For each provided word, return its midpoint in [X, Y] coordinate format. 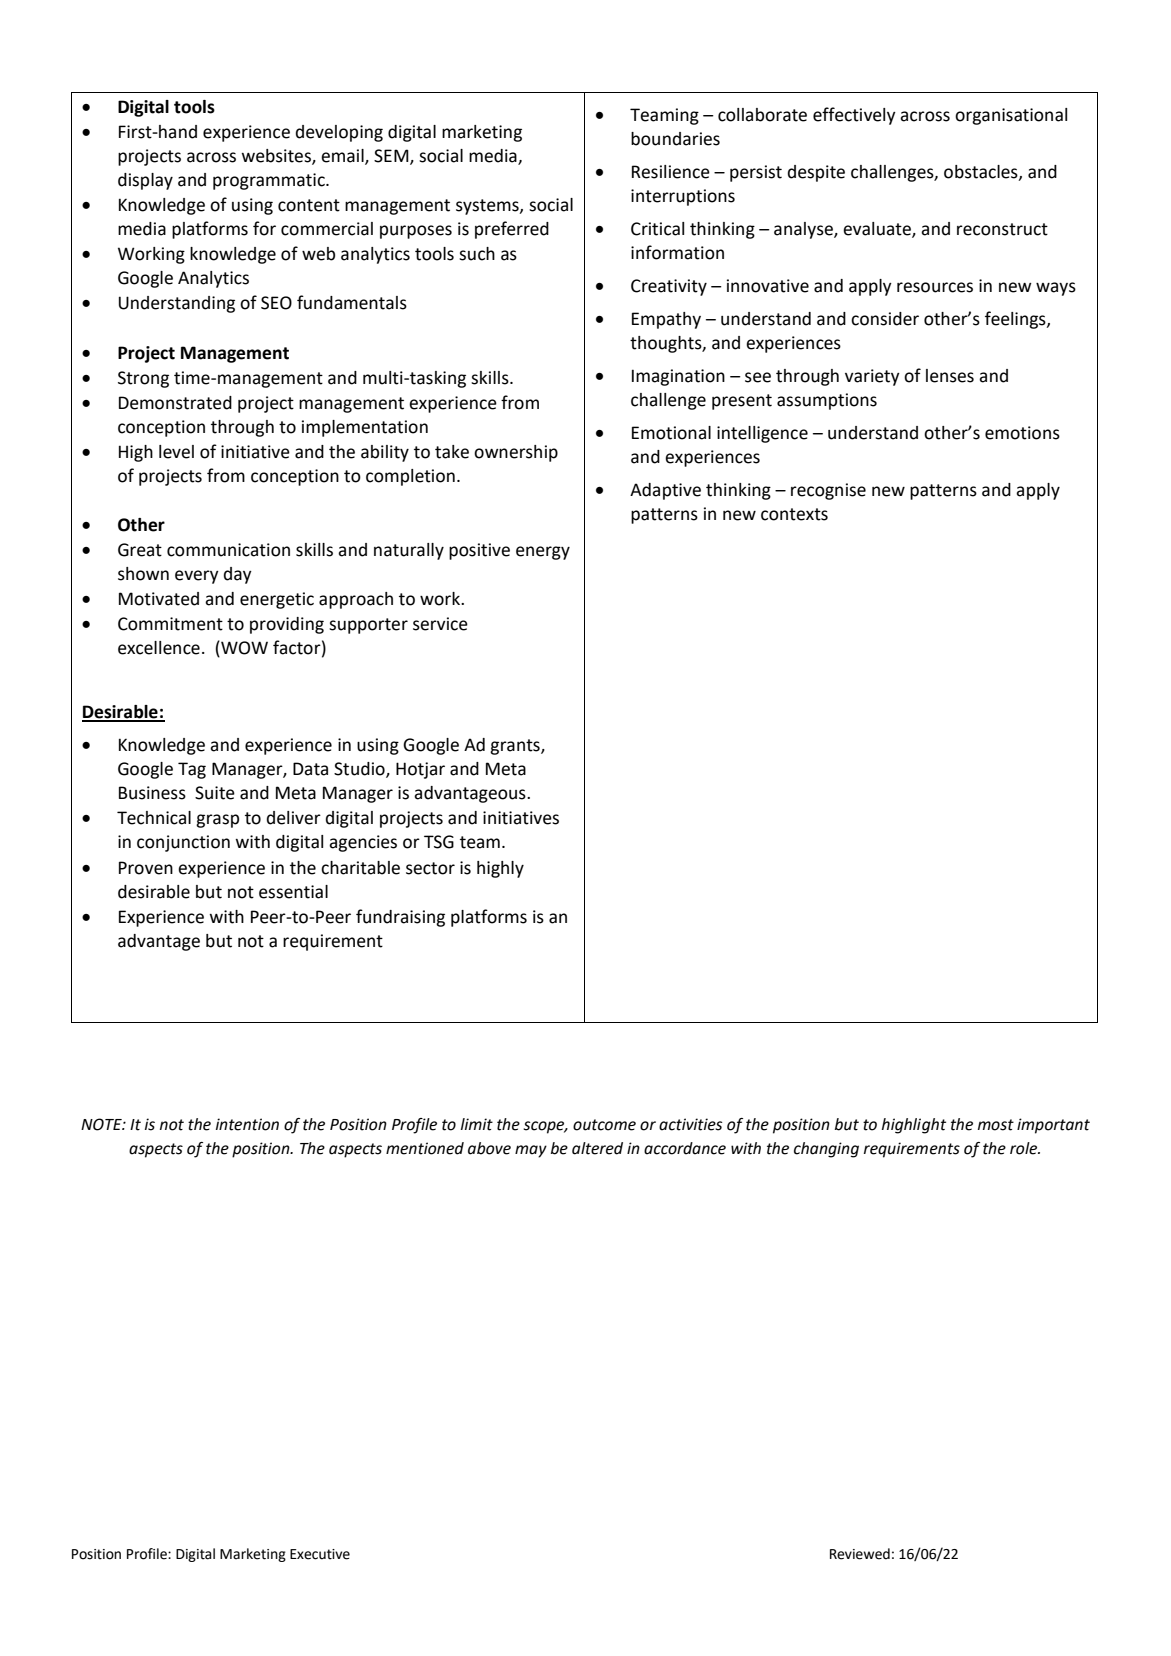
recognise [828, 491]
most [996, 1125]
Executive [320, 1554]
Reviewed [860, 1554]
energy [543, 553]
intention [247, 1124]
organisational [1011, 116]
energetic [277, 600]
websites [277, 157]
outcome [604, 1125]
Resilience [671, 172]
